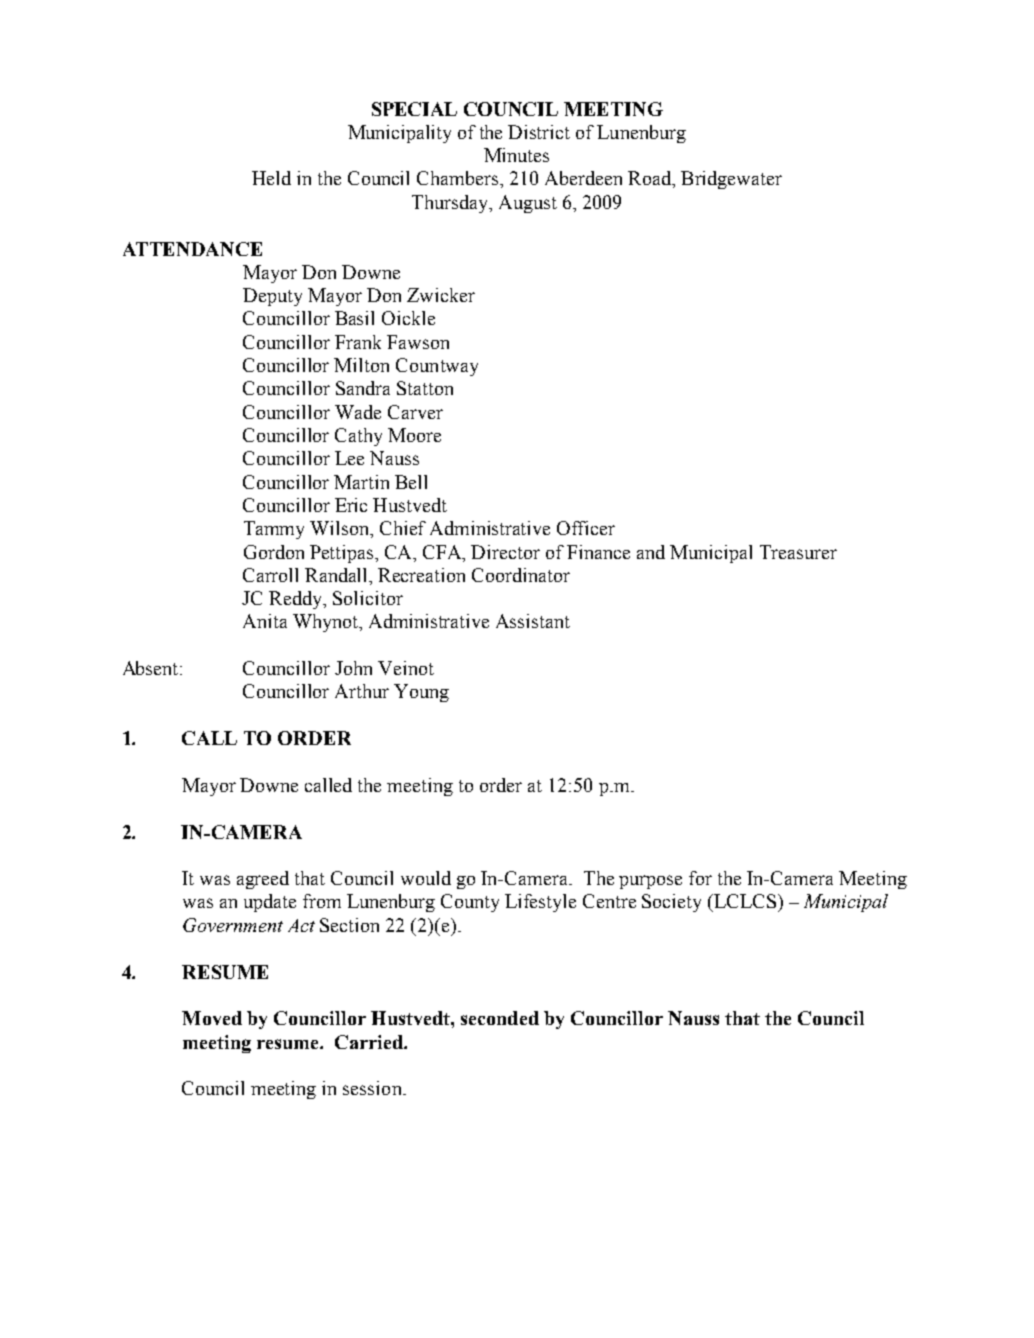 This document has width=1034, height=1338. What do you see at coordinates (421, 693) in the document?
I see `Young` at bounding box center [421, 693].
